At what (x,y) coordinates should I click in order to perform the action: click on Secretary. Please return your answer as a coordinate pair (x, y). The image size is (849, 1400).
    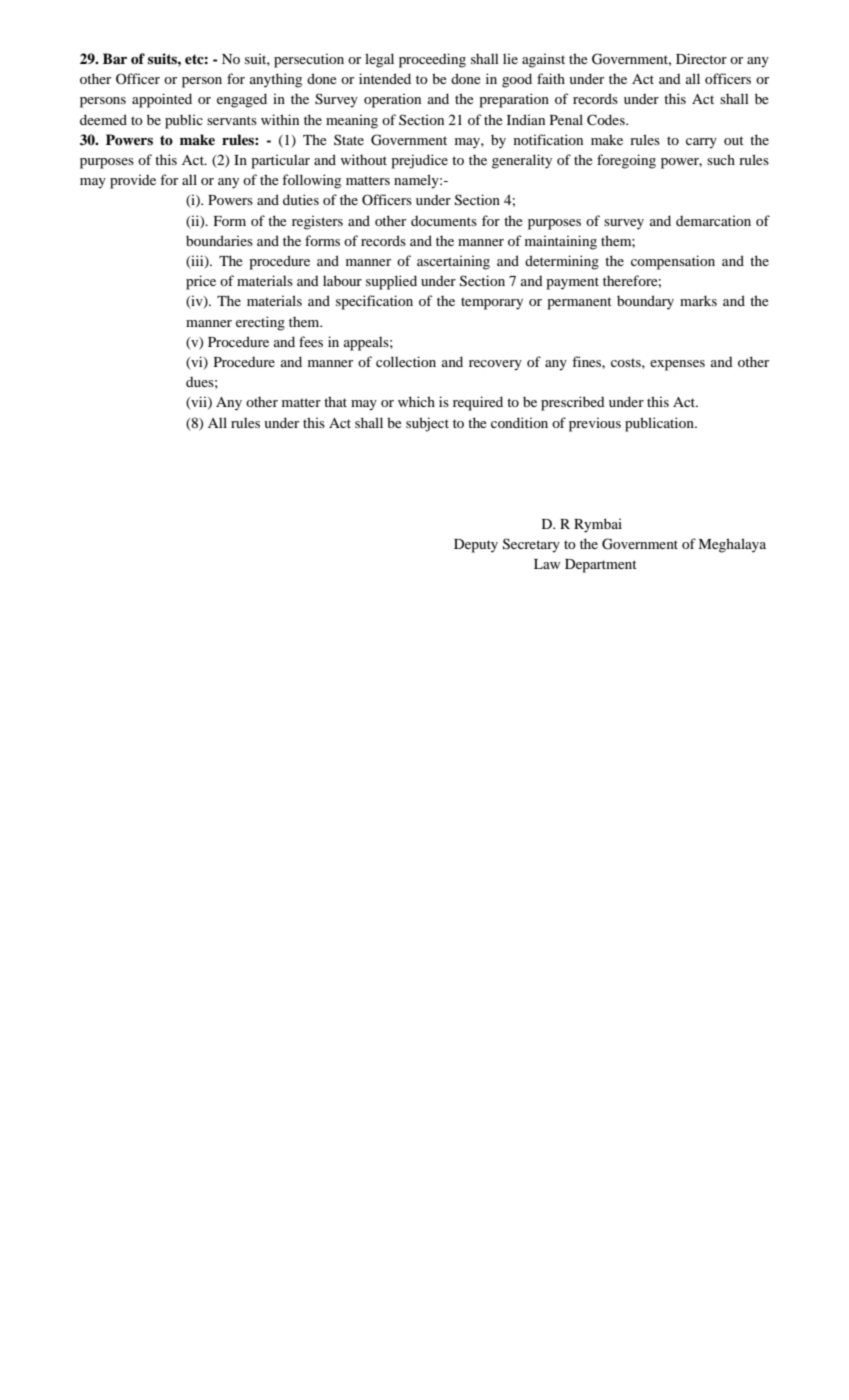
    Looking at the image, I should click on (531, 545).
